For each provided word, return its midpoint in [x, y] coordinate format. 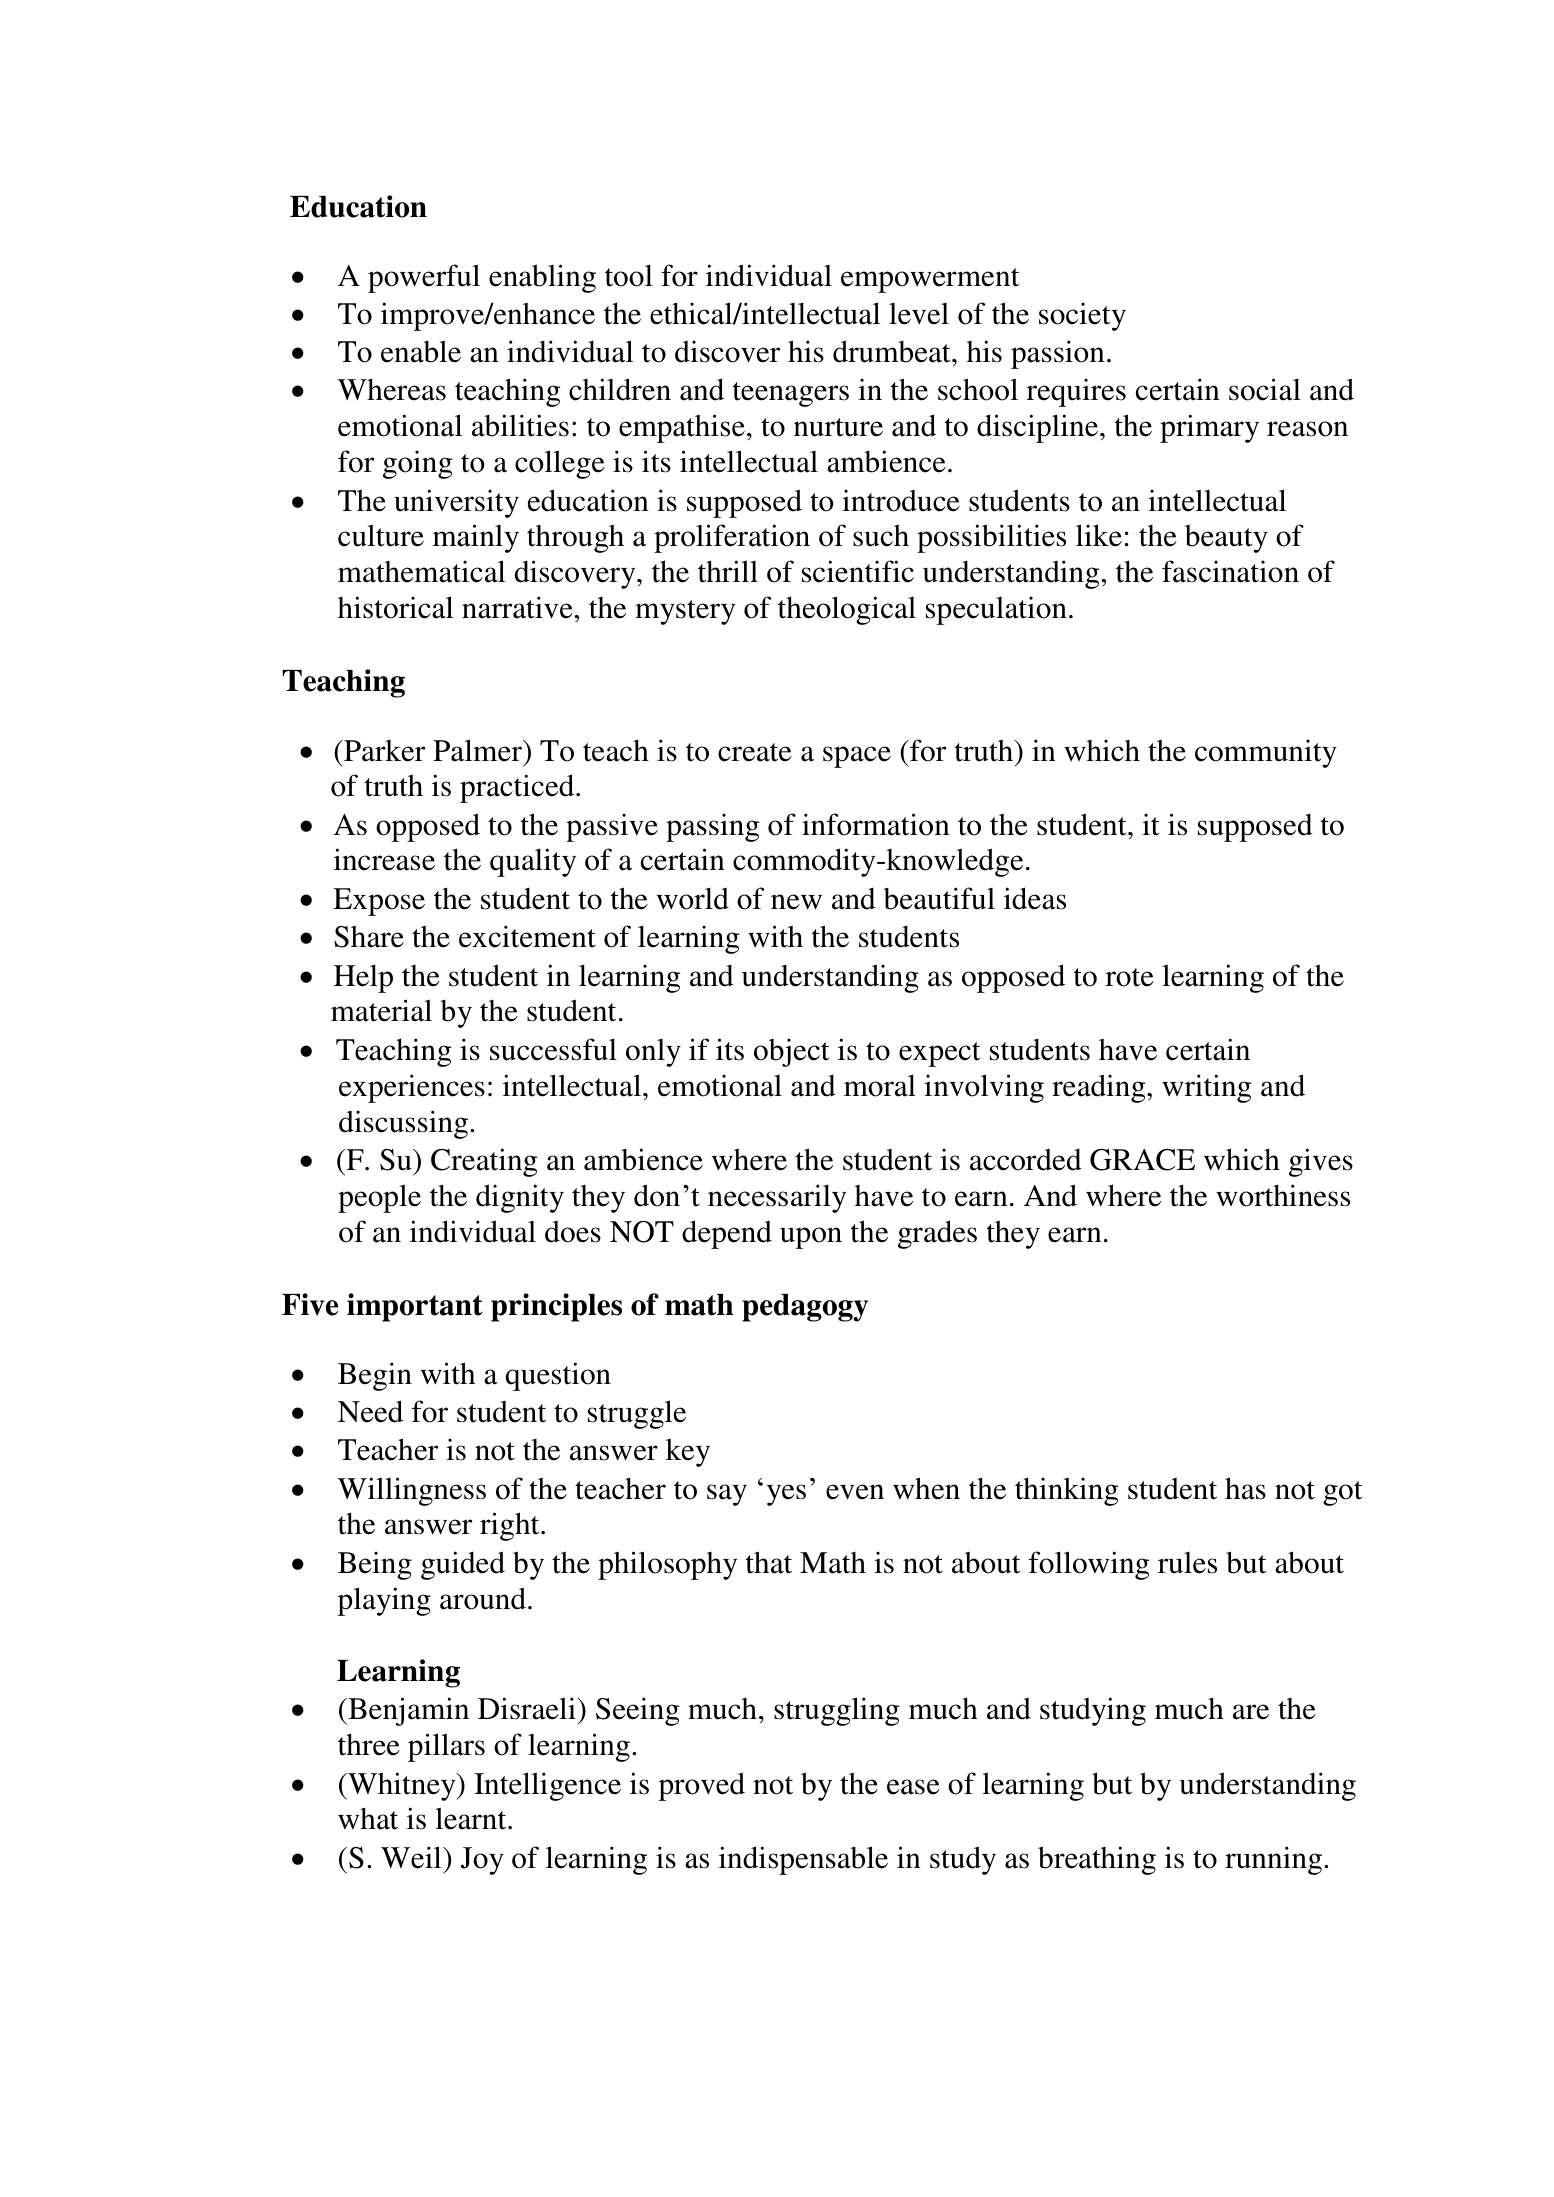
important [415, 1307]
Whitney [402, 1786]
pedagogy [805, 1308]
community [1266, 753]
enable [421, 351]
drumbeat [893, 351]
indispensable [803, 1860]
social [1265, 389]
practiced [518, 788]
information [876, 824]
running [1275, 1860]
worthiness [1283, 1195]
